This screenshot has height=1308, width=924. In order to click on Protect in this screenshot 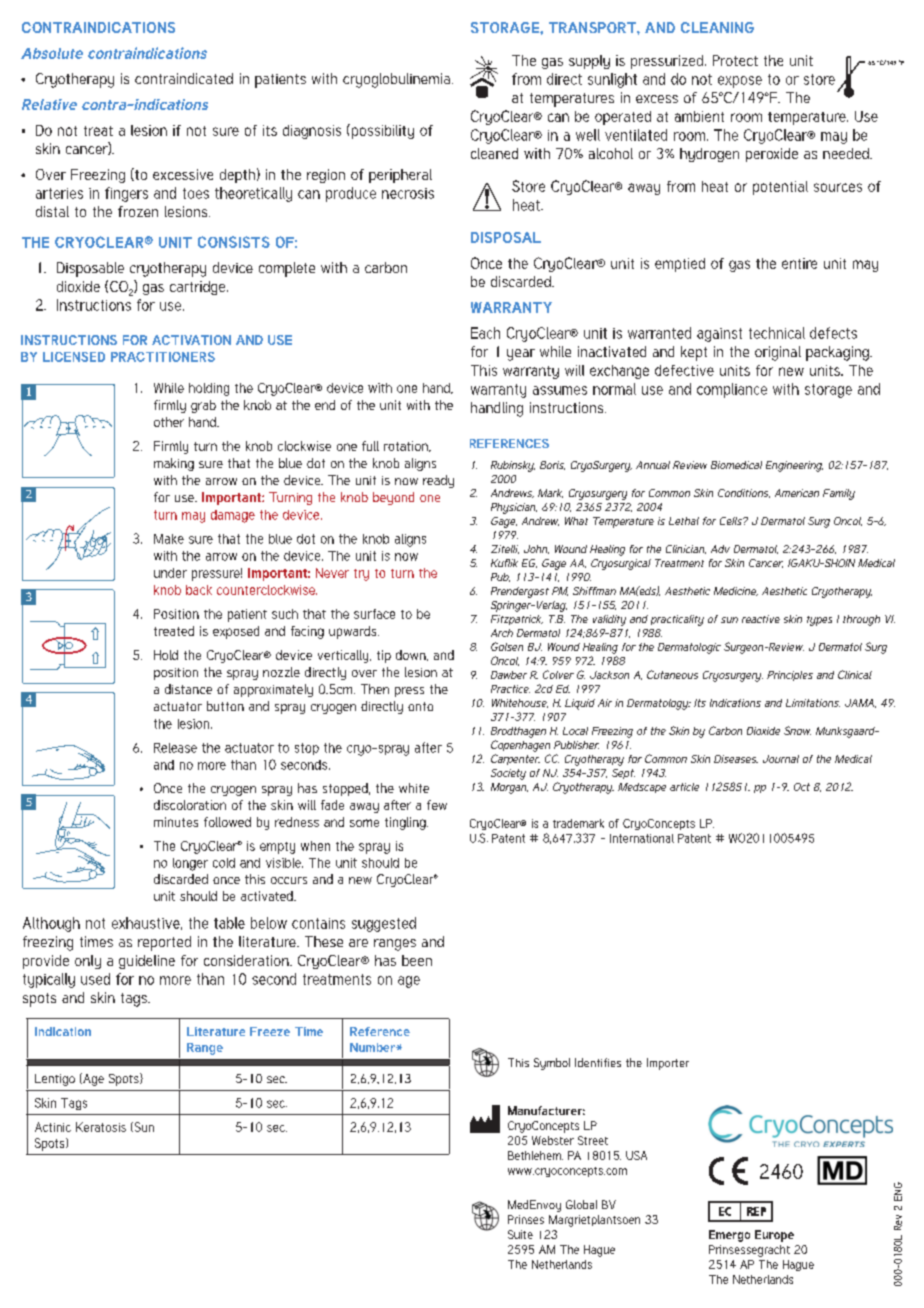, I will do `click(735, 60)`.
